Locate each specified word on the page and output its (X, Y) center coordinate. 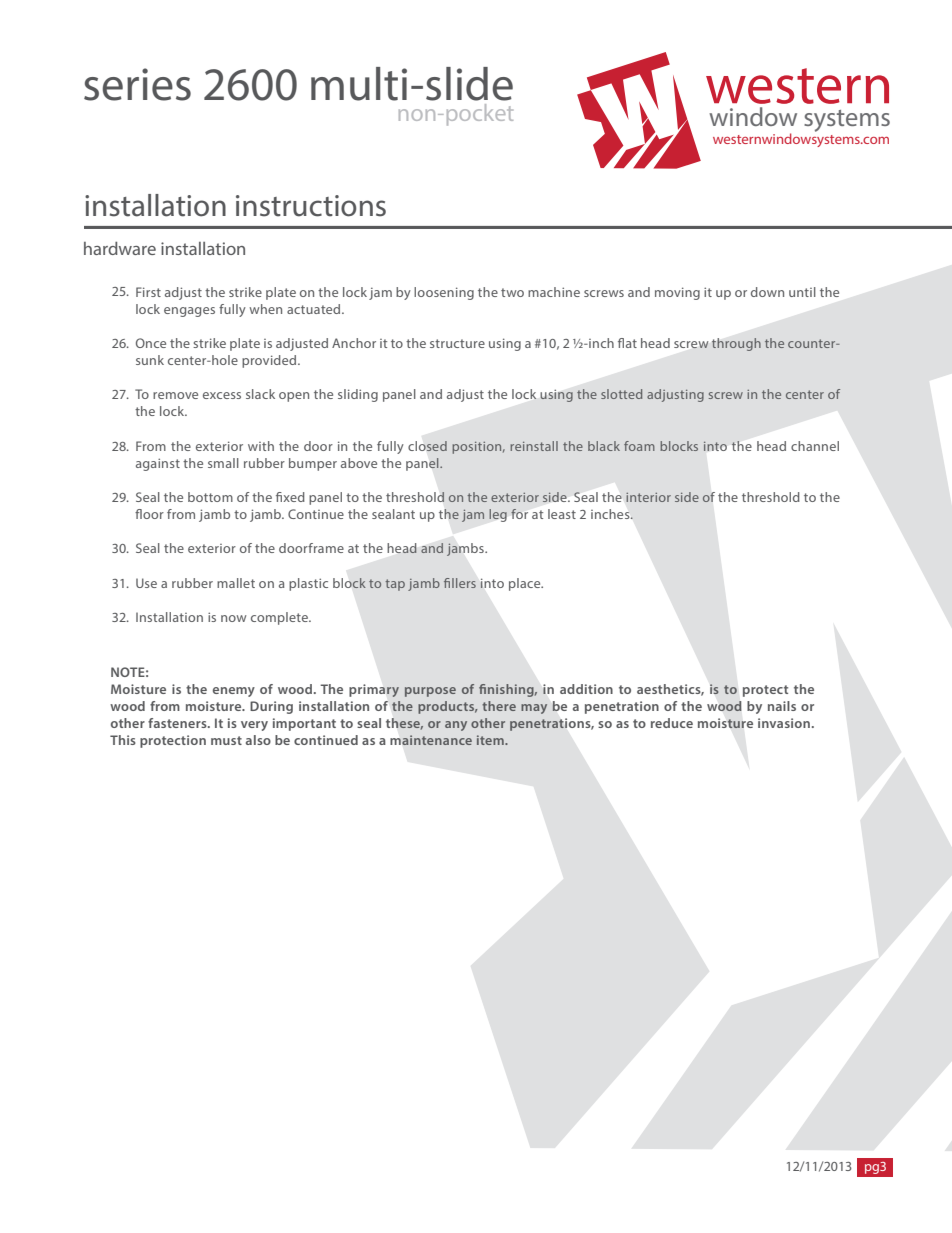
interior (648, 497)
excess (222, 395)
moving (677, 293)
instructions (311, 206)
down (767, 292)
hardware (120, 248)
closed (427, 446)
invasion (784, 723)
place (526, 584)
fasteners (178, 723)
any (456, 726)
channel (815, 446)
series (137, 84)
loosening (444, 293)
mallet (236, 583)
